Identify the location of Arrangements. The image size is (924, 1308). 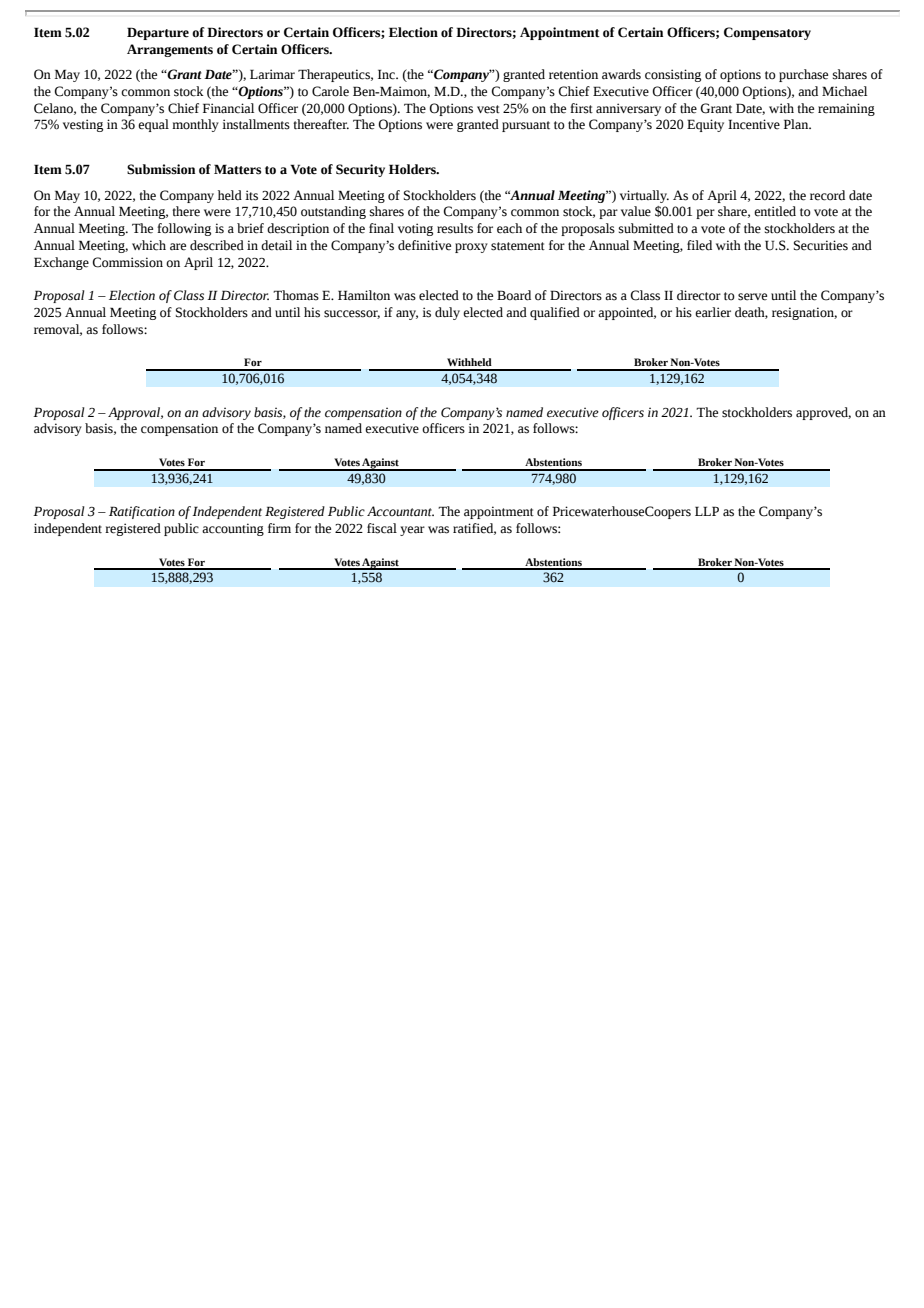
(170, 50).
